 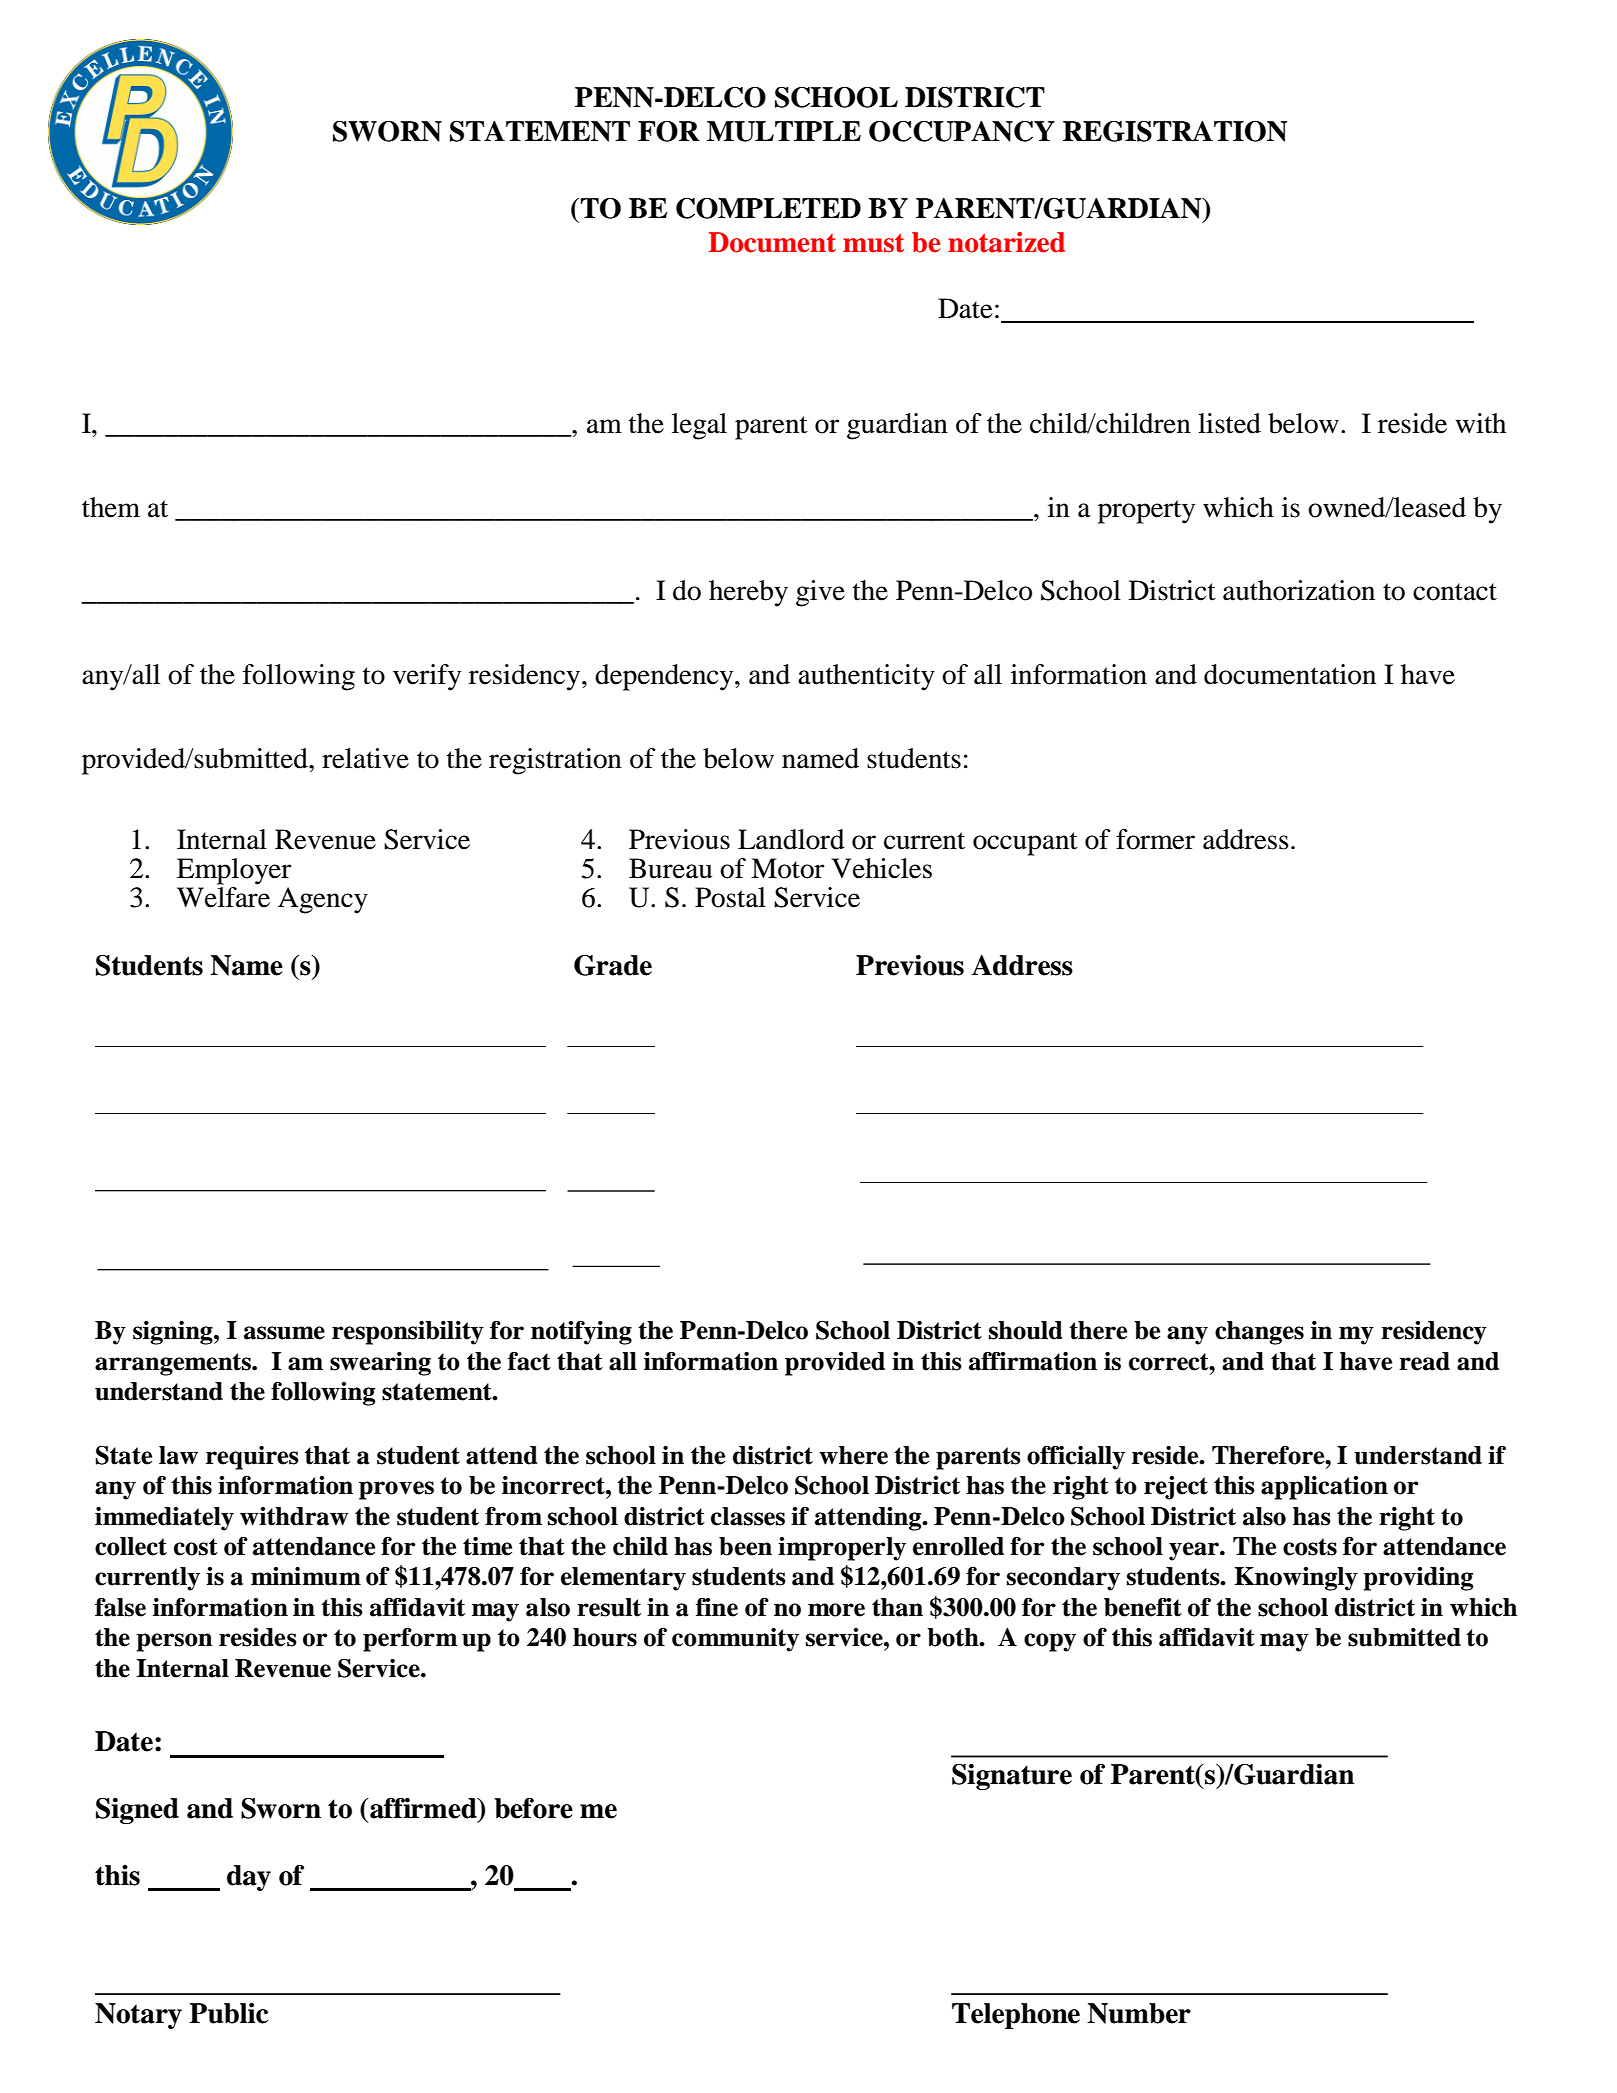 I want to click on Public, so click(x=228, y=2013).
